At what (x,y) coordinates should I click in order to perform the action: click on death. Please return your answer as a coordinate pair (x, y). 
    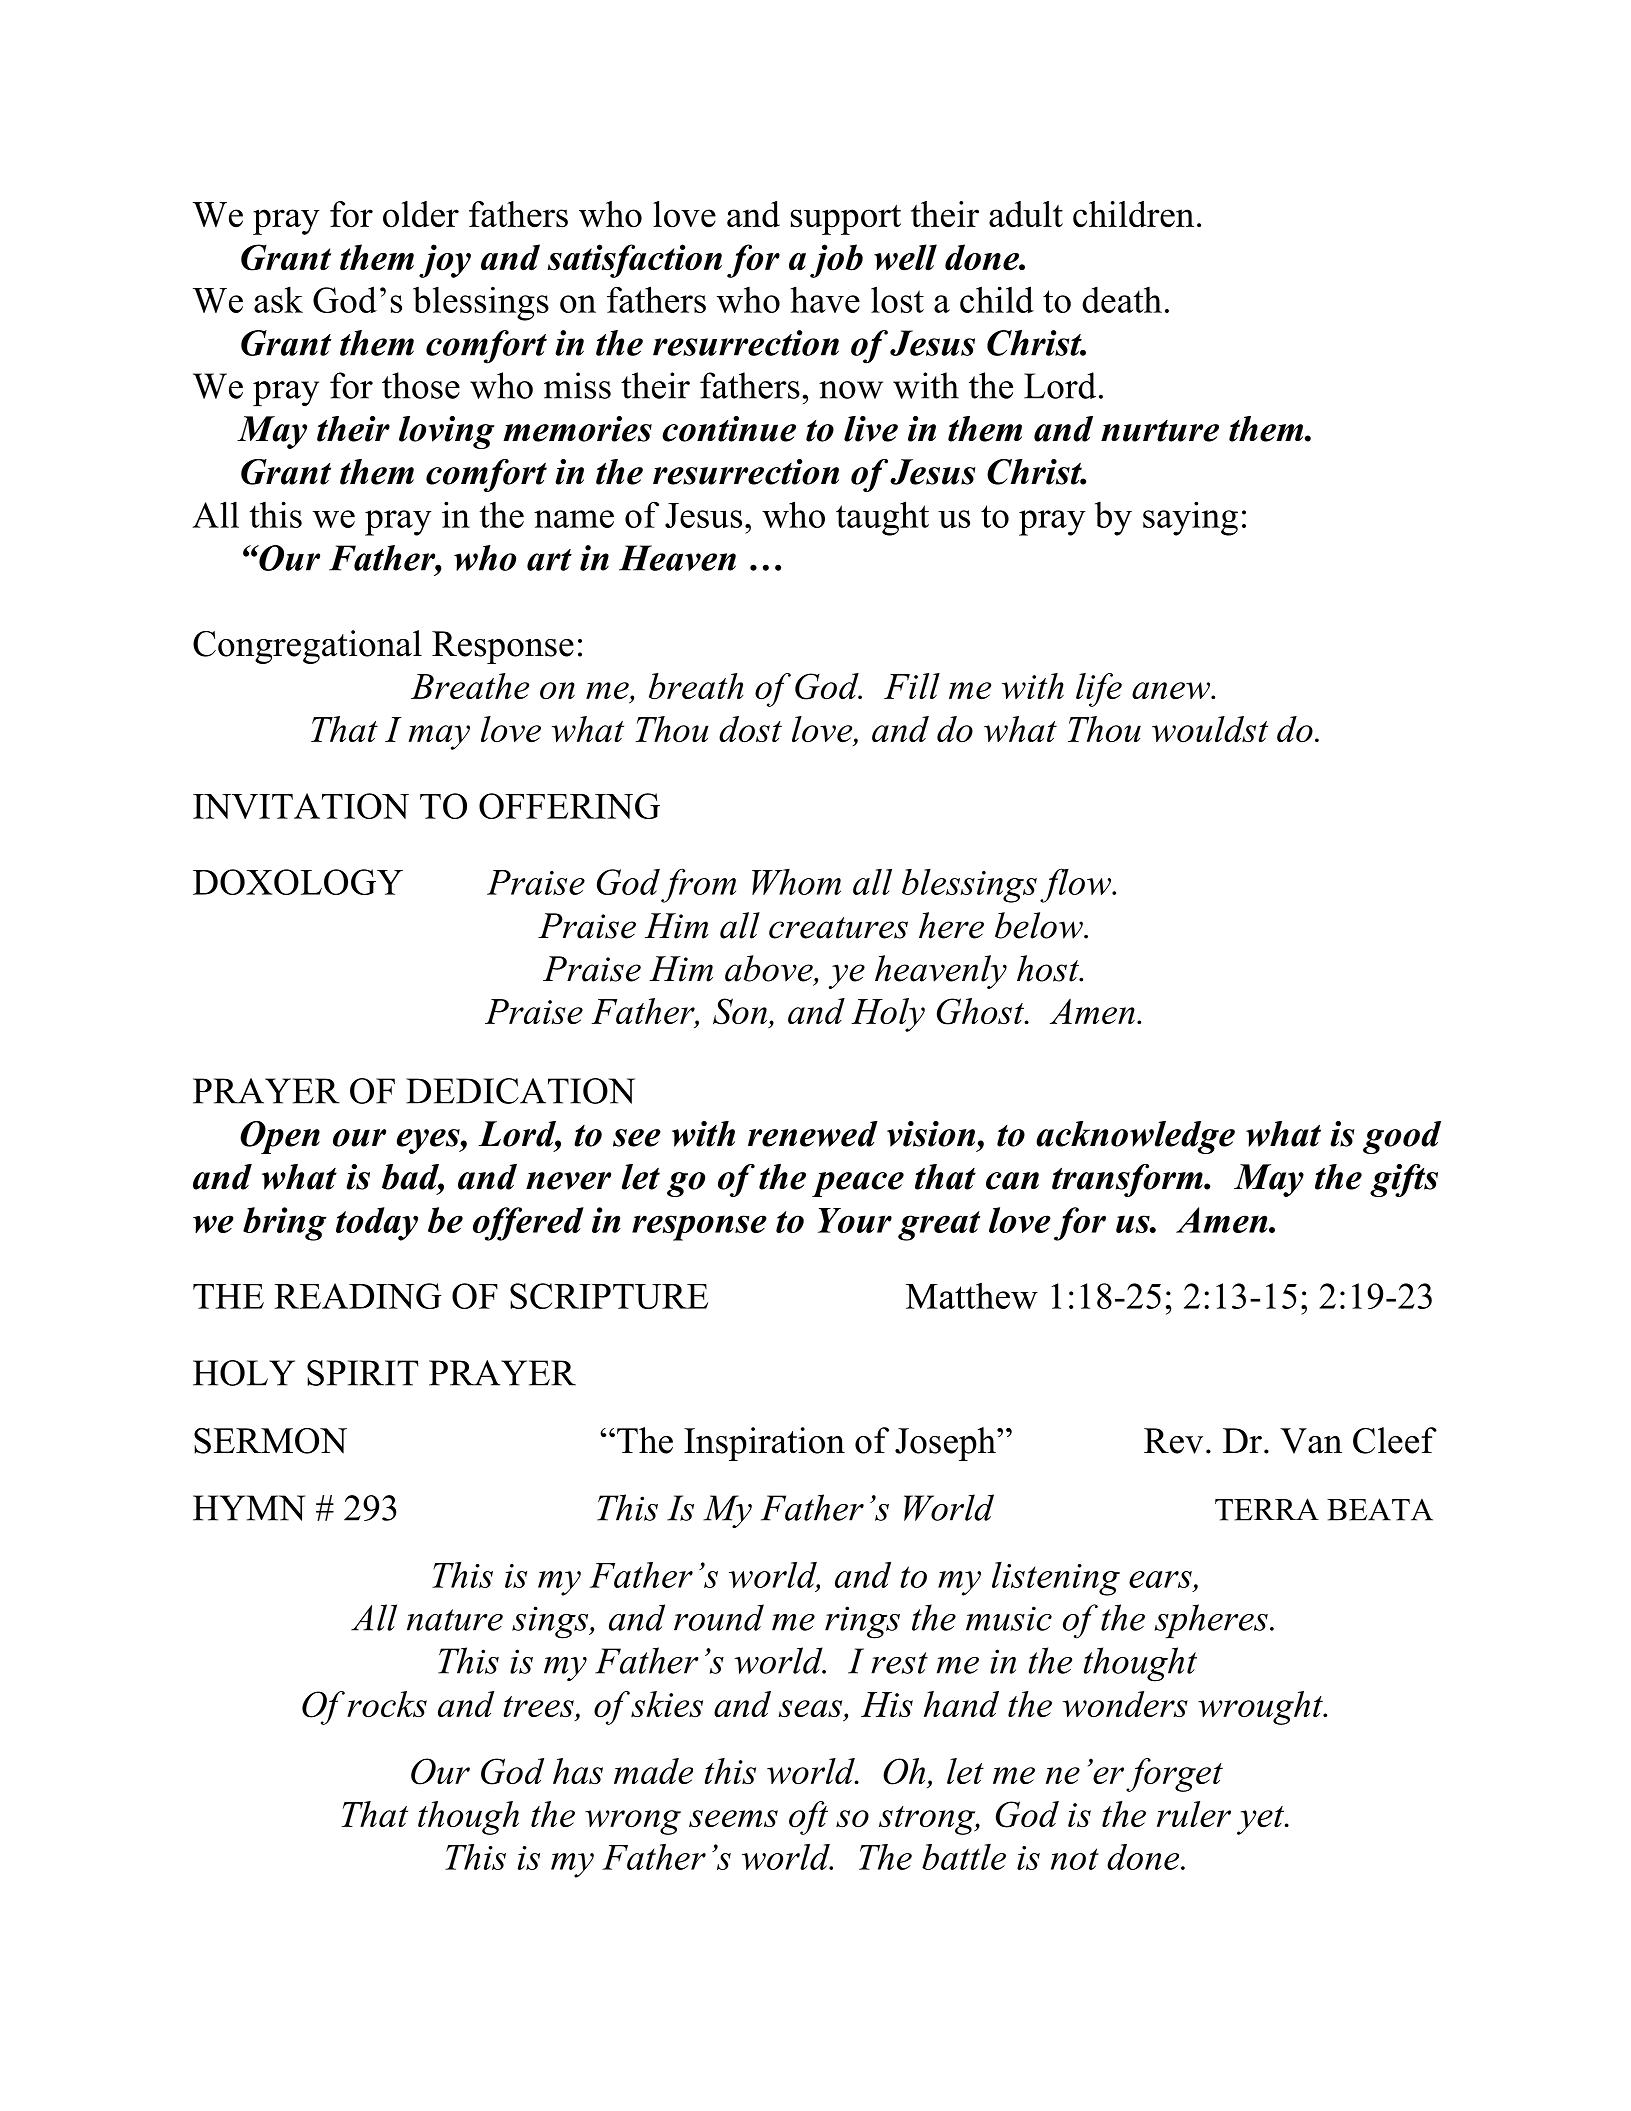
    Looking at the image, I should click on (1122, 299).
